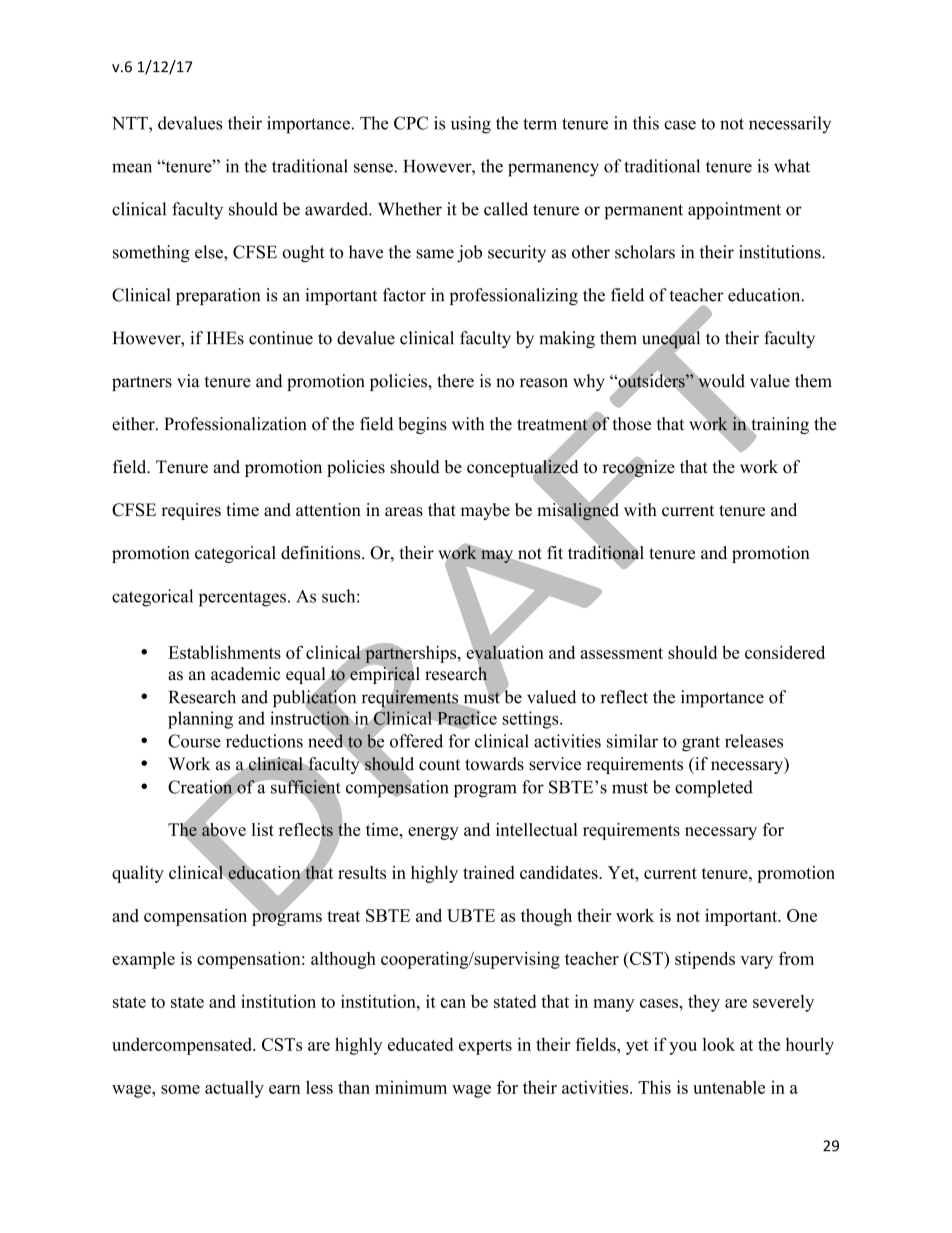 This page has width=952, height=1233. What do you see at coordinates (792, 166) in the page?
I see `what` at bounding box center [792, 166].
